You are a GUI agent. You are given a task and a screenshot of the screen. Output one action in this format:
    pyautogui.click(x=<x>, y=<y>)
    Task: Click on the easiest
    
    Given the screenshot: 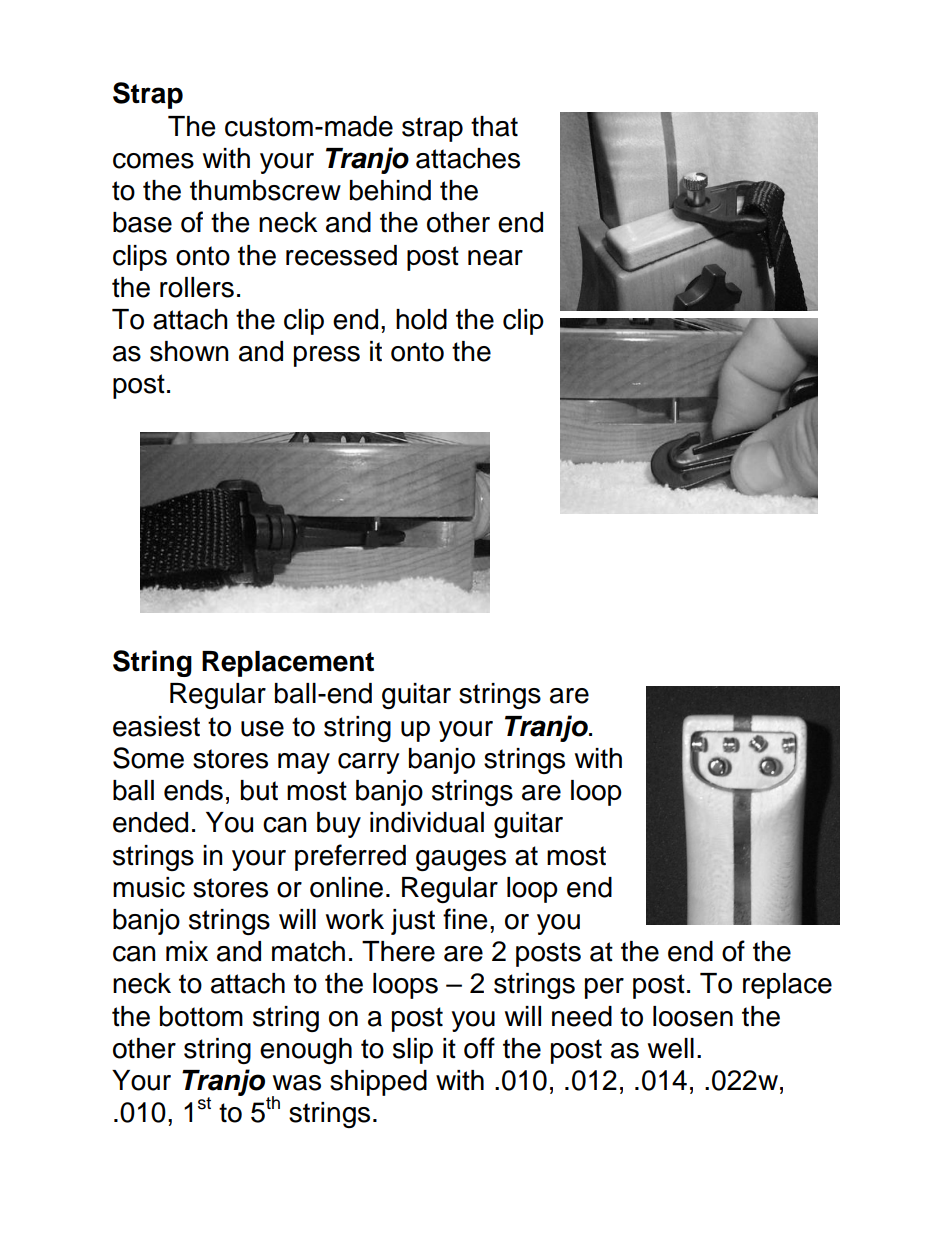 What is the action you would take?
    pyautogui.click(x=156, y=726)
